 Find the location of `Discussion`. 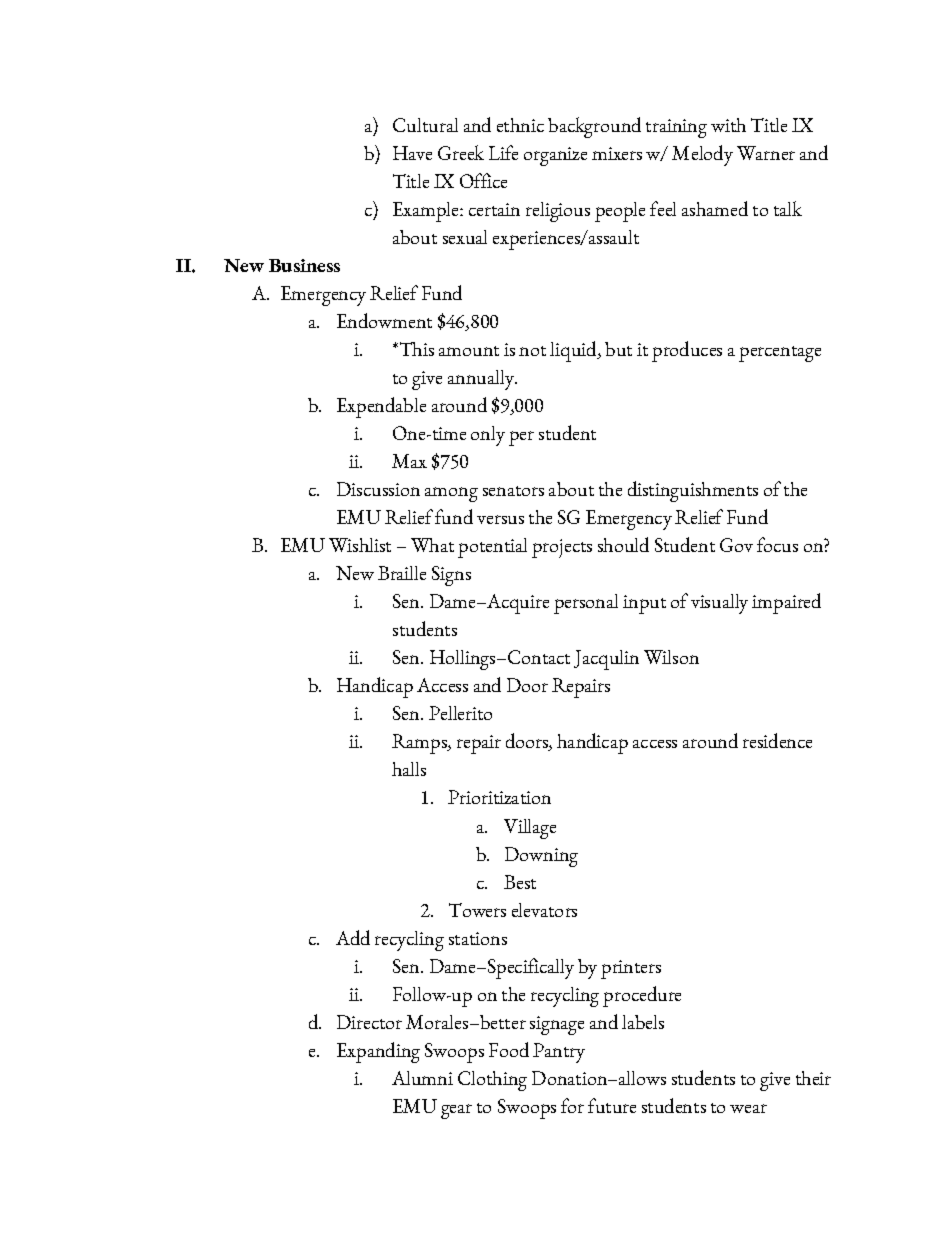

Discussion is located at coordinates (378, 489).
